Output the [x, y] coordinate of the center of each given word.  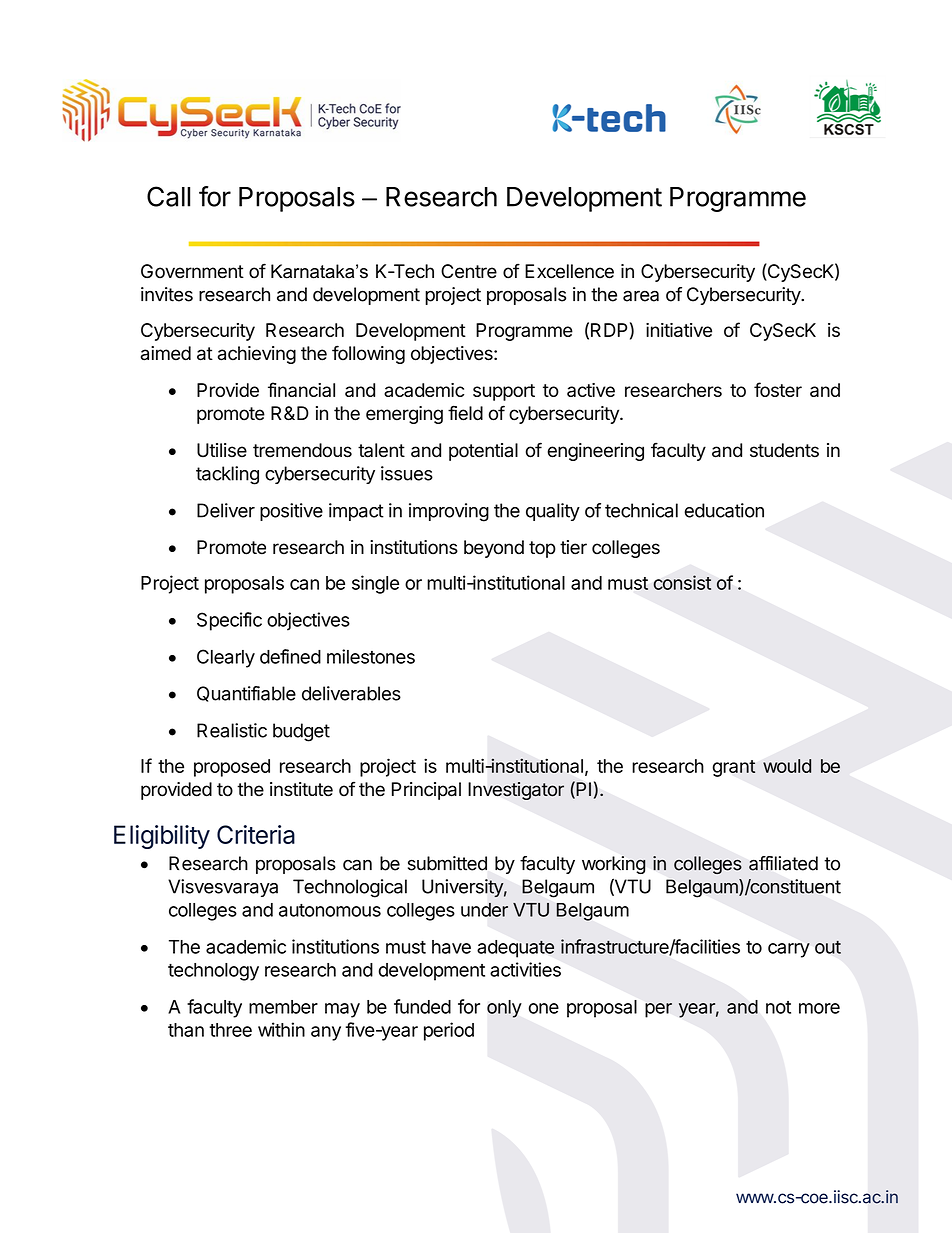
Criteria [256, 834]
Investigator [516, 791]
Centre [469, 271]
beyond [494, 549]
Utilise [222, 450]
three [230, 1030]
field [465, 413]
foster [778, 389]
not [778, 1007]
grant [734, 768]
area [641, 296]
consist [682, 582]
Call [168, 196]
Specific [229, 621]
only [504, 1009]
